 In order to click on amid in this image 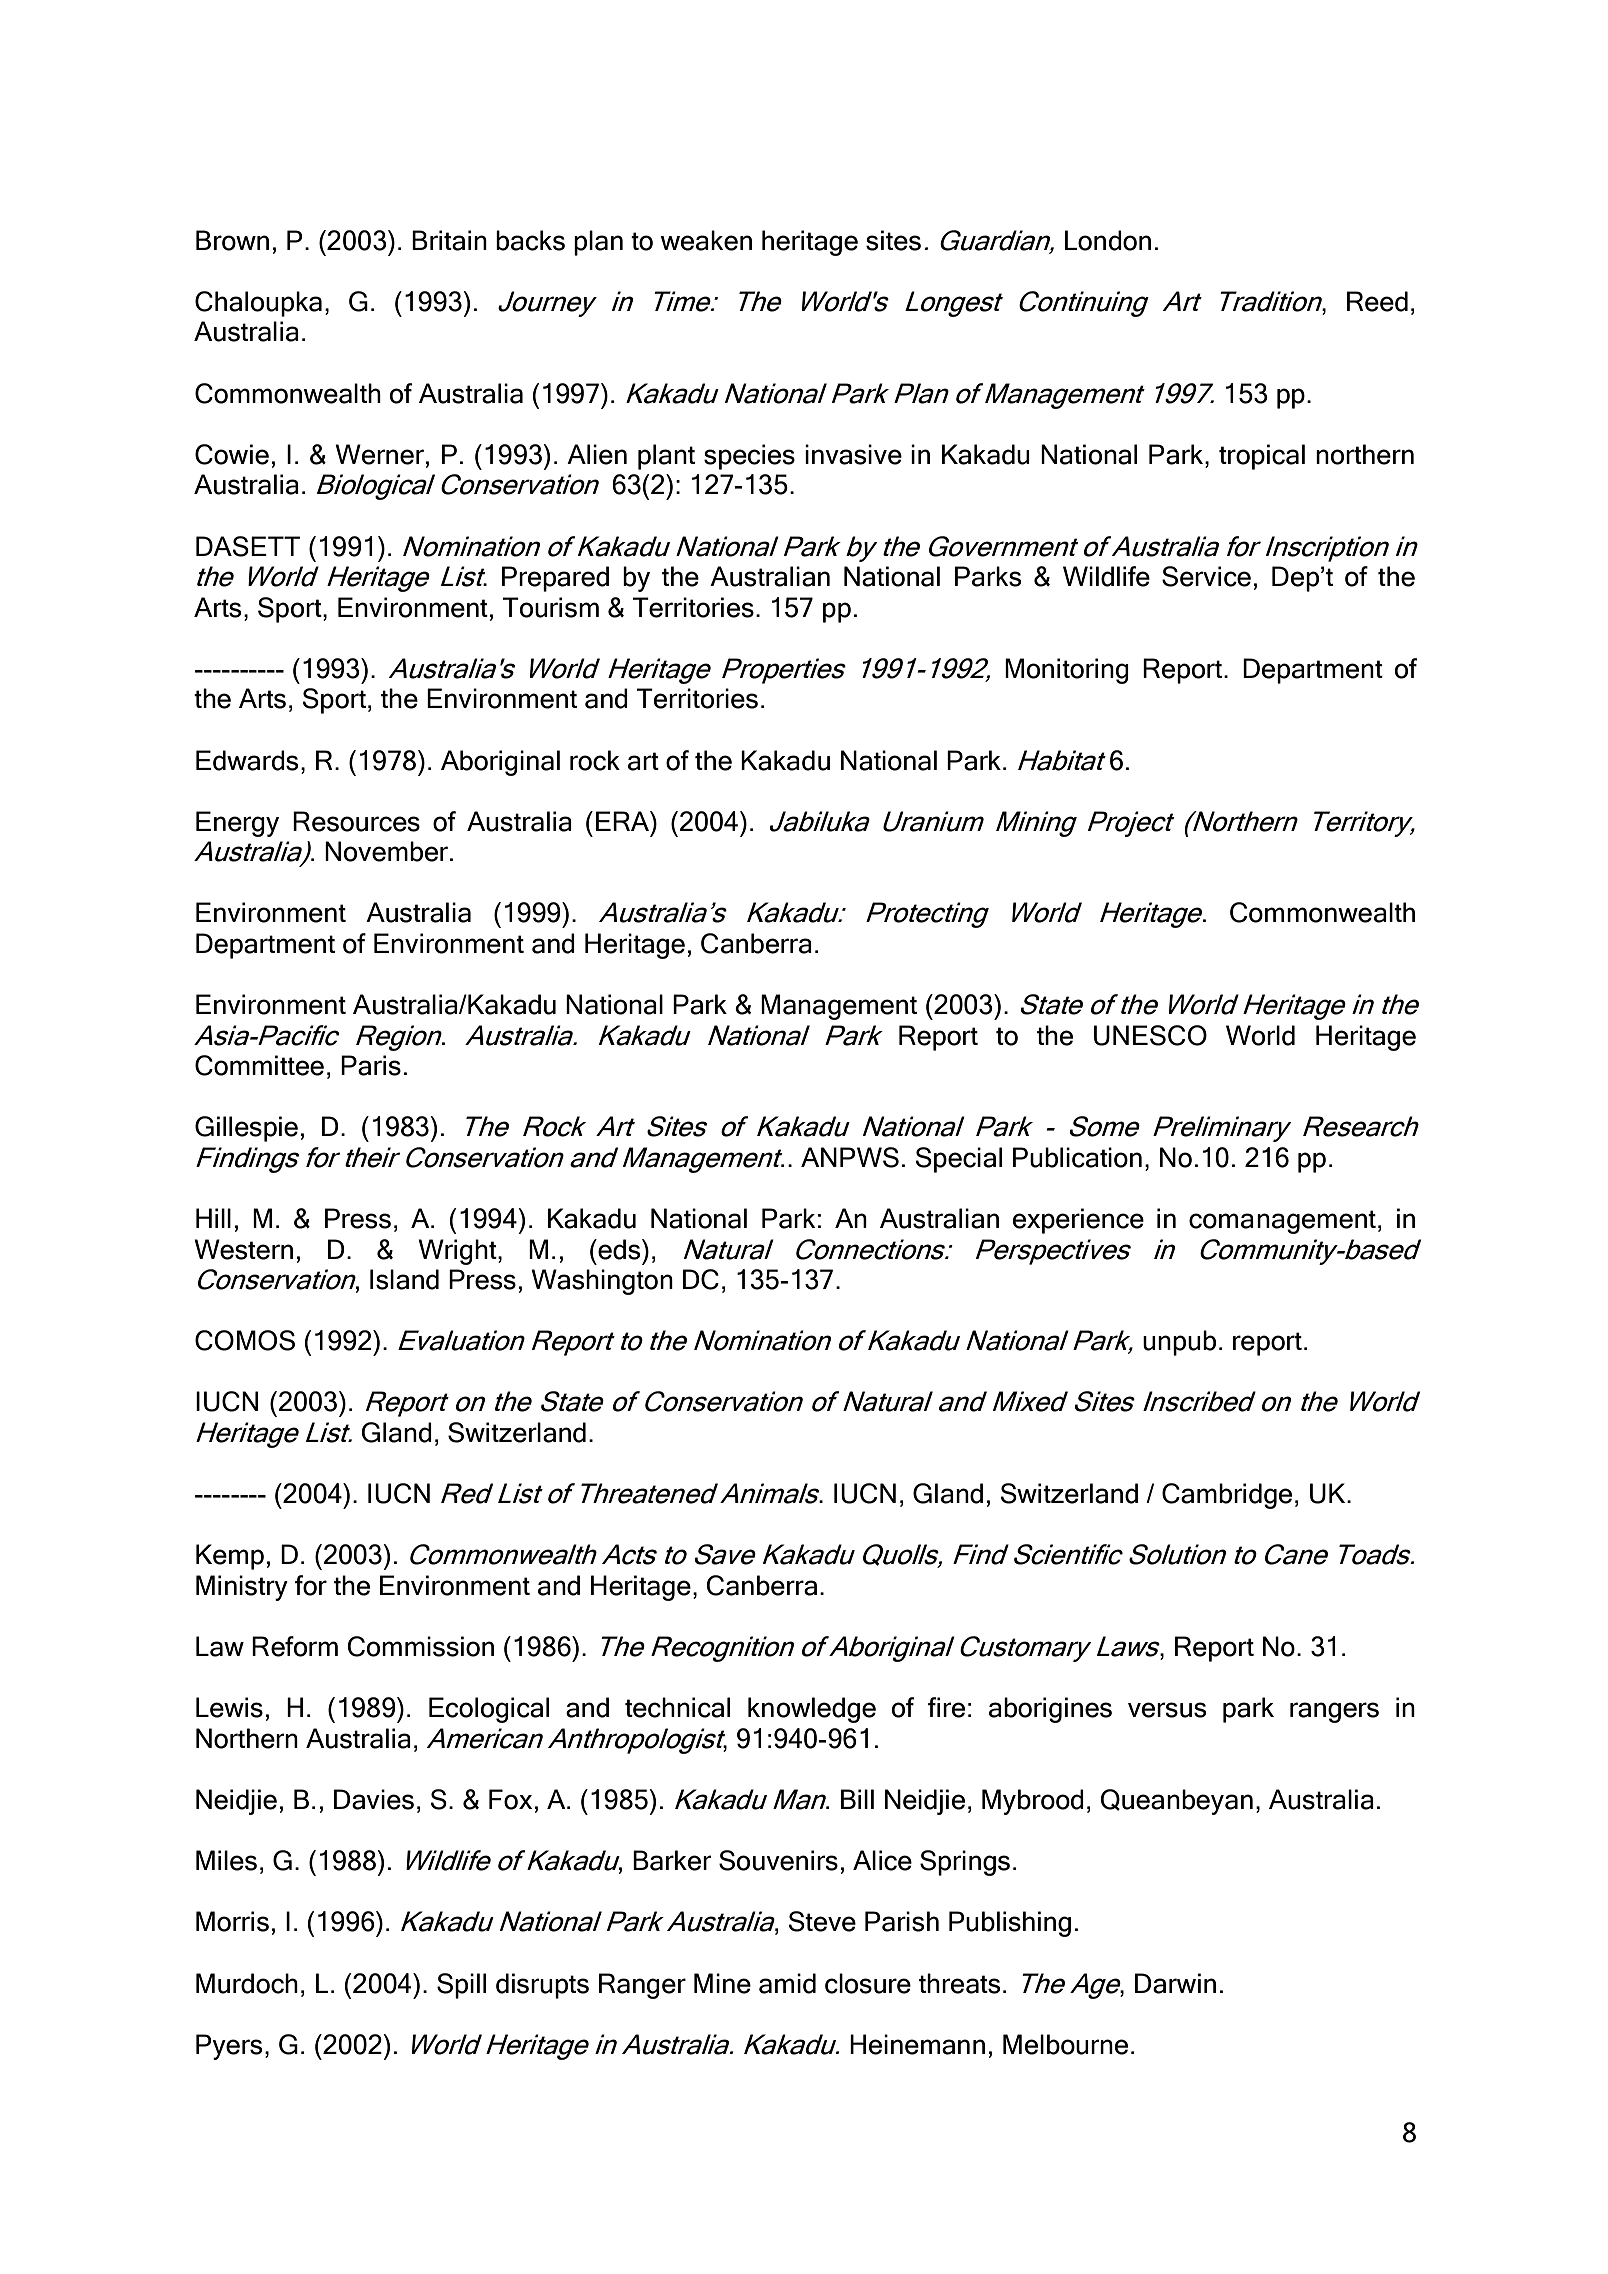, I will do `click(787, 1983)`.
